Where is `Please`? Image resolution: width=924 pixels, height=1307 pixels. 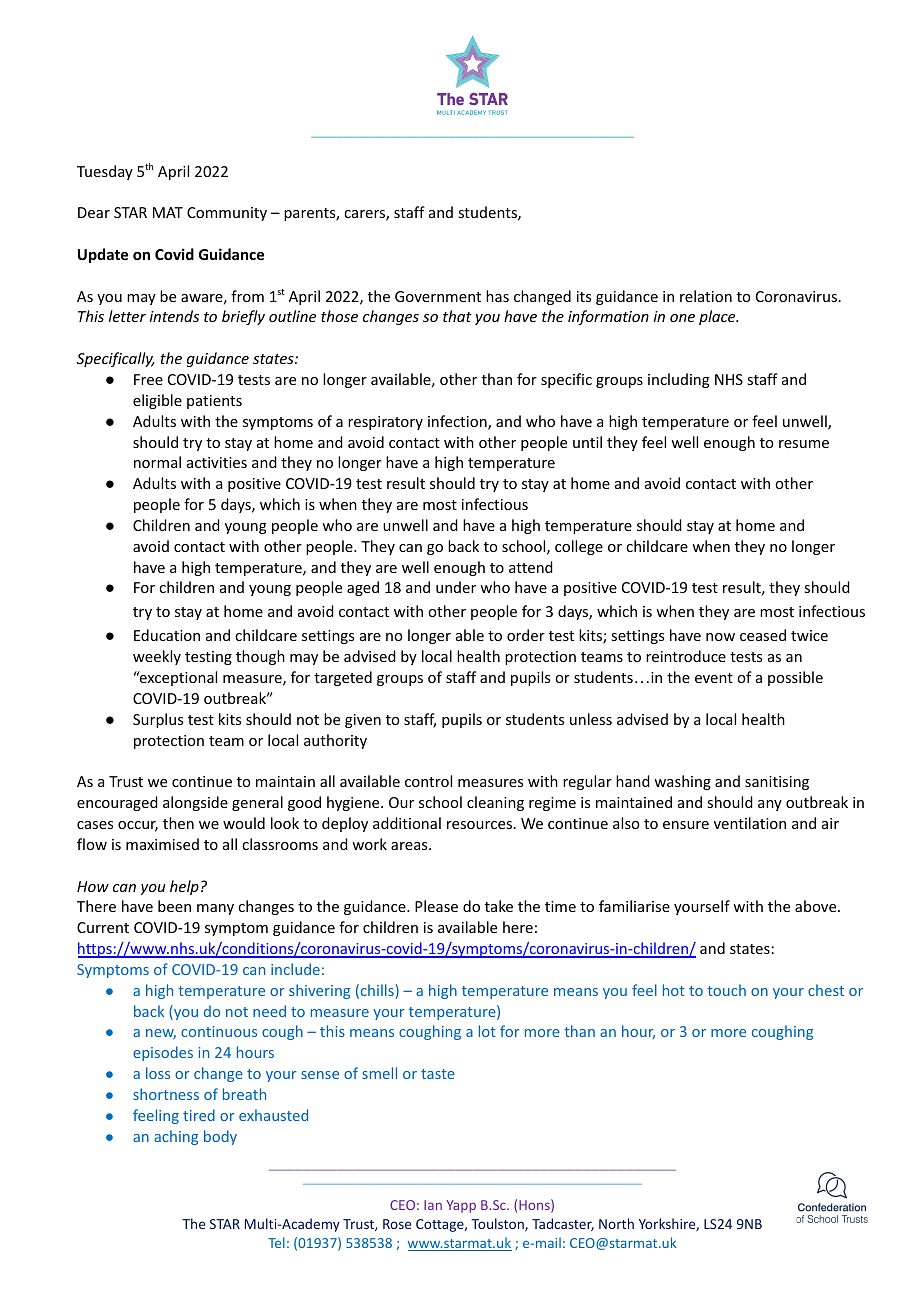
Please is located at coordinates (436, 906).
